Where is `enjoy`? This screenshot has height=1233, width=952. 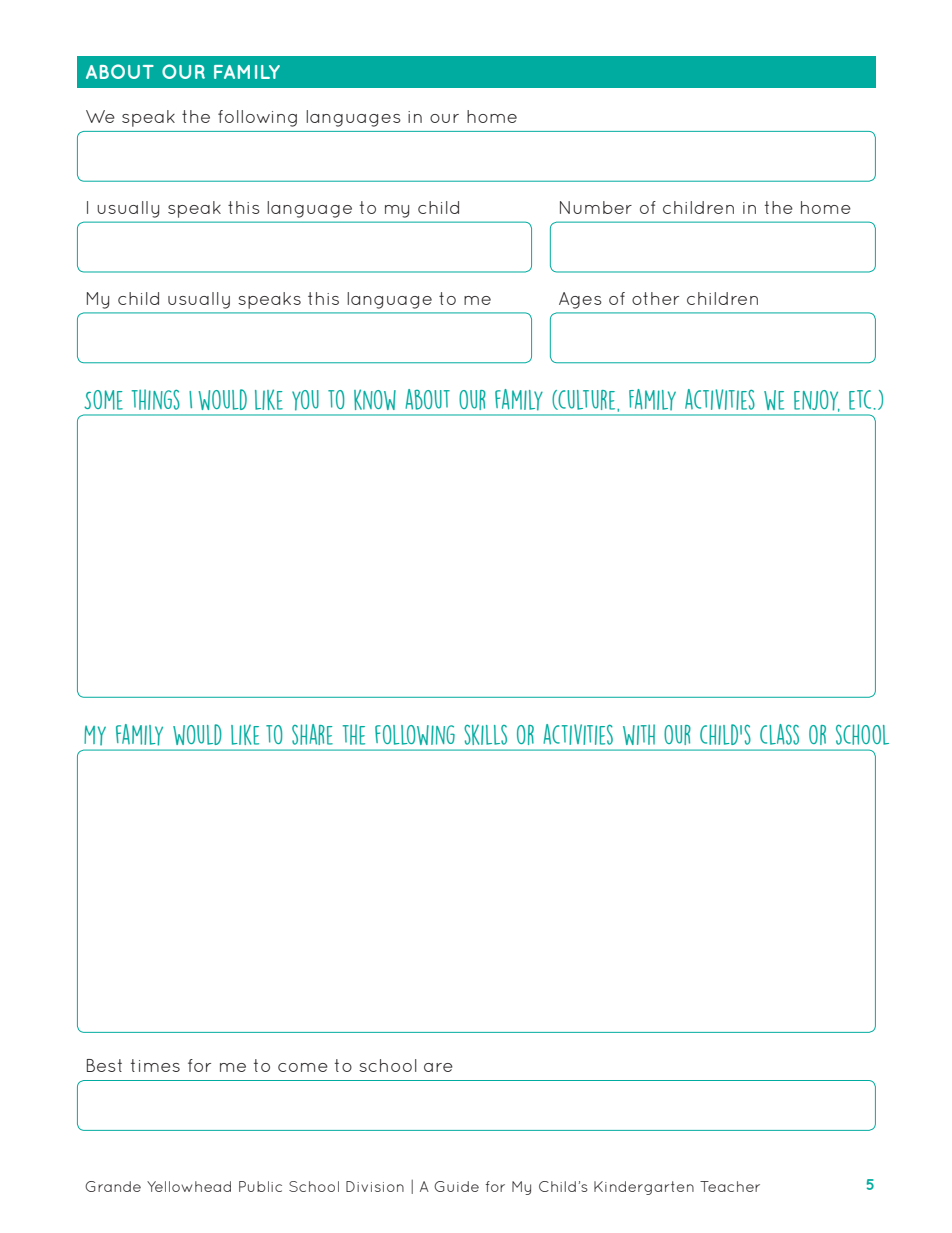 enjoy is located at coordinates (817, 401).
